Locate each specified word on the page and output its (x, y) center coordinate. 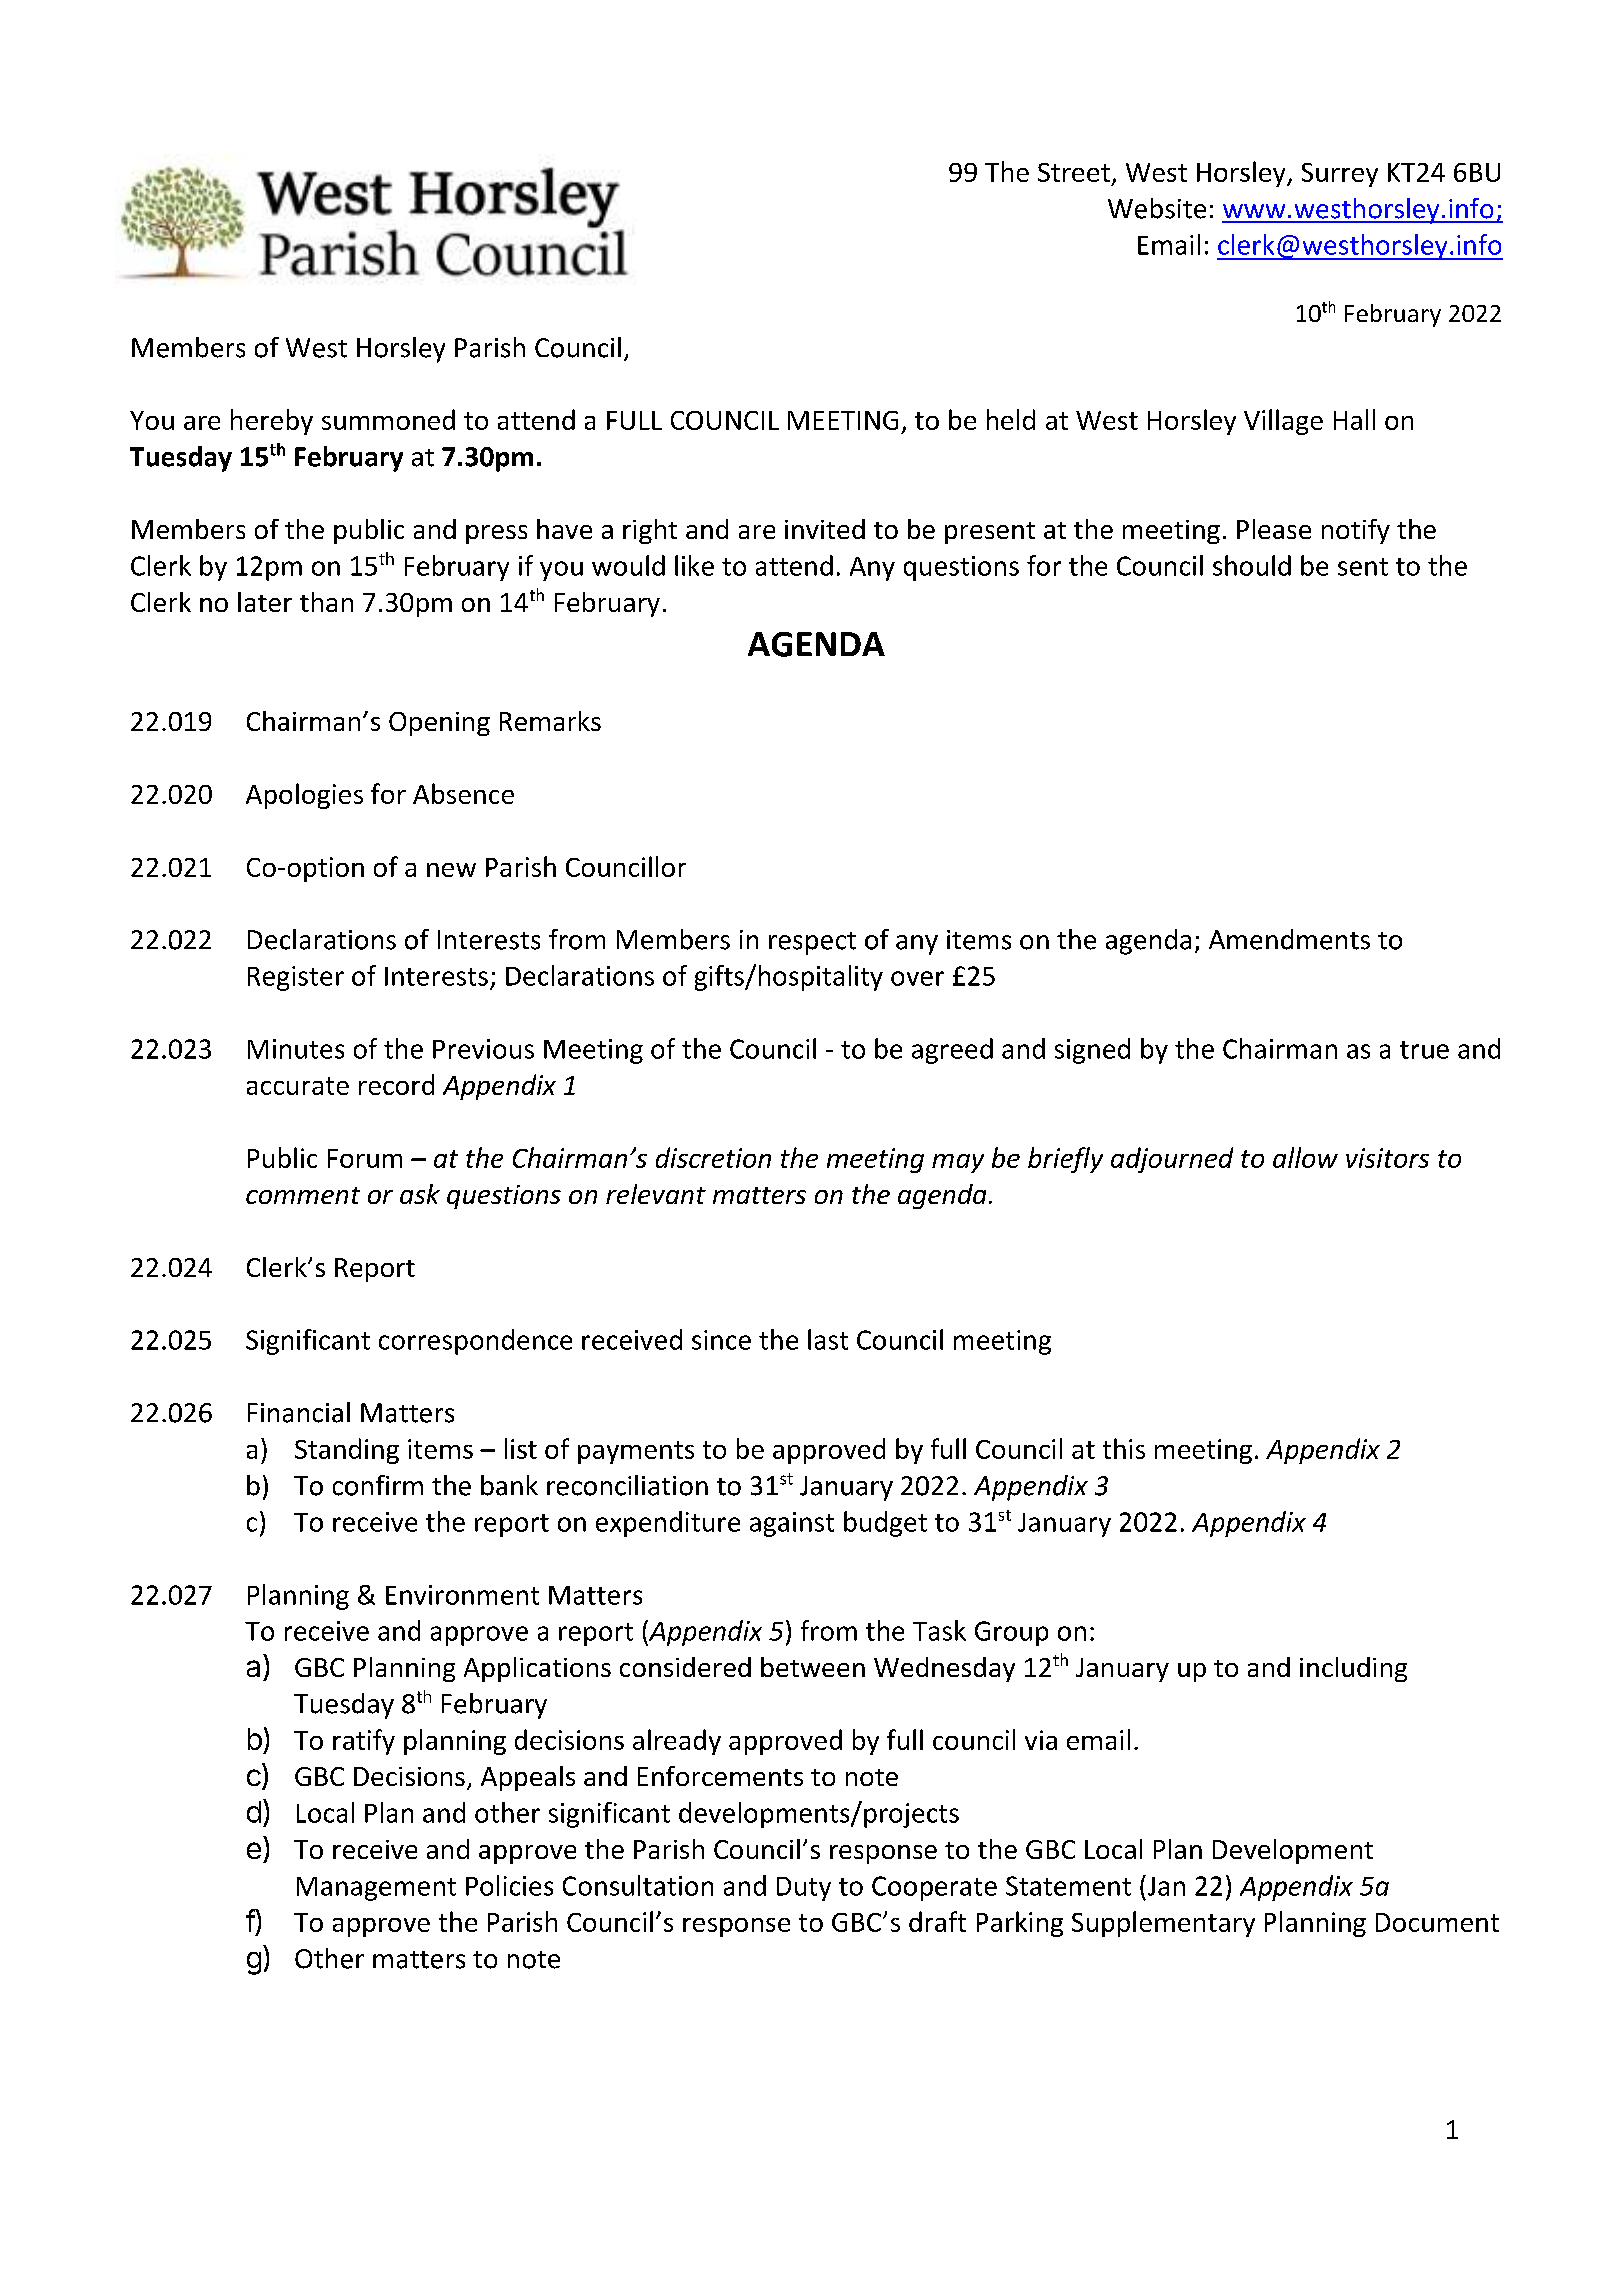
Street (1074, 172)
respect (812, 943)
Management (376, 1889)
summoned (388, 419)
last (828, 1339)
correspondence (475, 1342)
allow (1305, 1157)
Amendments (1289, 939)
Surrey (1340, 175)
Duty (804, 1889)
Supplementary (1163, 1924)
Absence (463, 793)
